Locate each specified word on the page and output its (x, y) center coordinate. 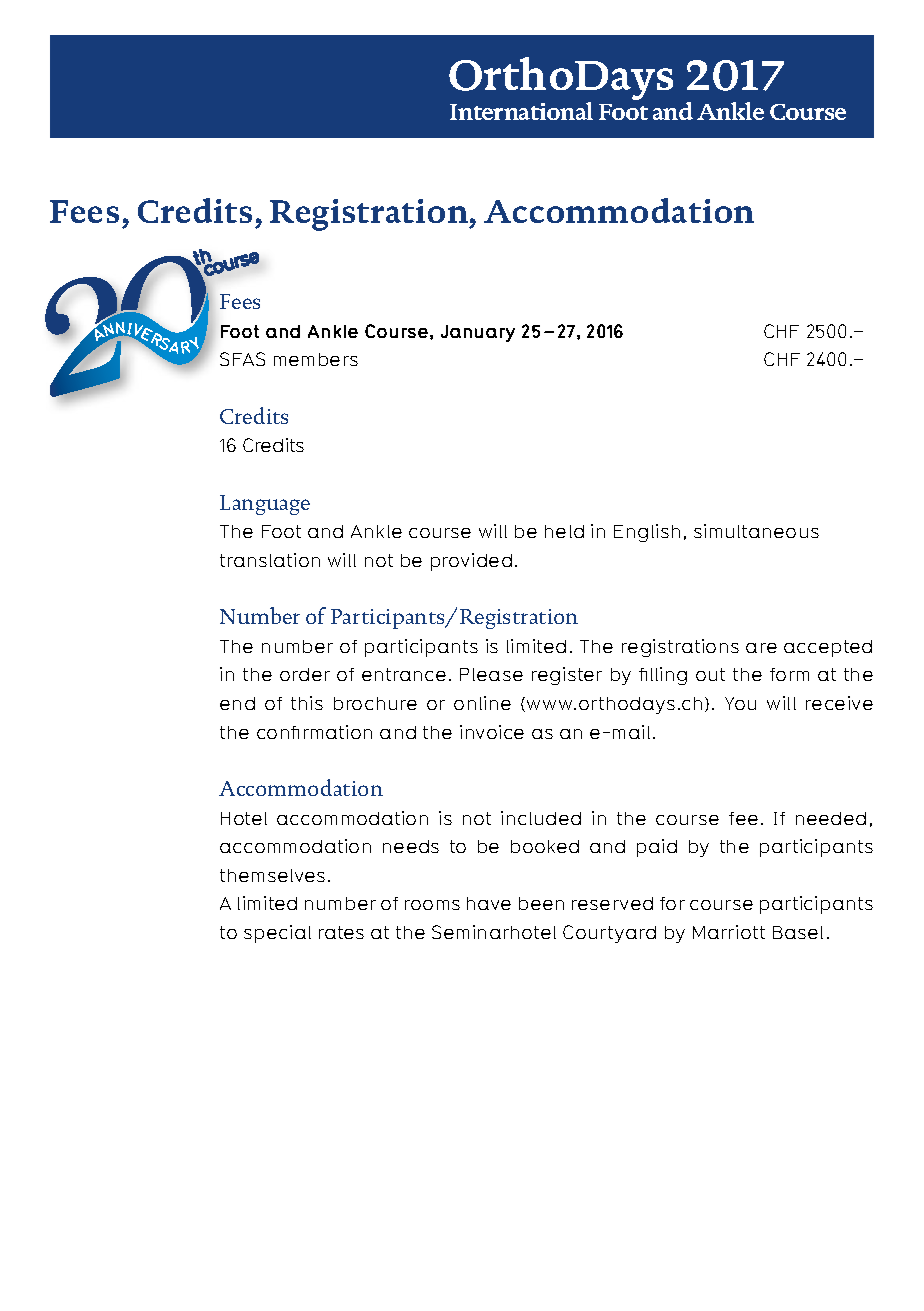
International (521, 111)
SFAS (242, 359)
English (647, 533)
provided (471, 562)
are (761, 648)
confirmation (314, 732)
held (564, 531)
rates (341, 932)
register (567, 676)
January (478, 333)
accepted (828, 648)
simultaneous (756, 531)
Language (265, 505)
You (740, 703)
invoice (492, 732)
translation (270, 560)
